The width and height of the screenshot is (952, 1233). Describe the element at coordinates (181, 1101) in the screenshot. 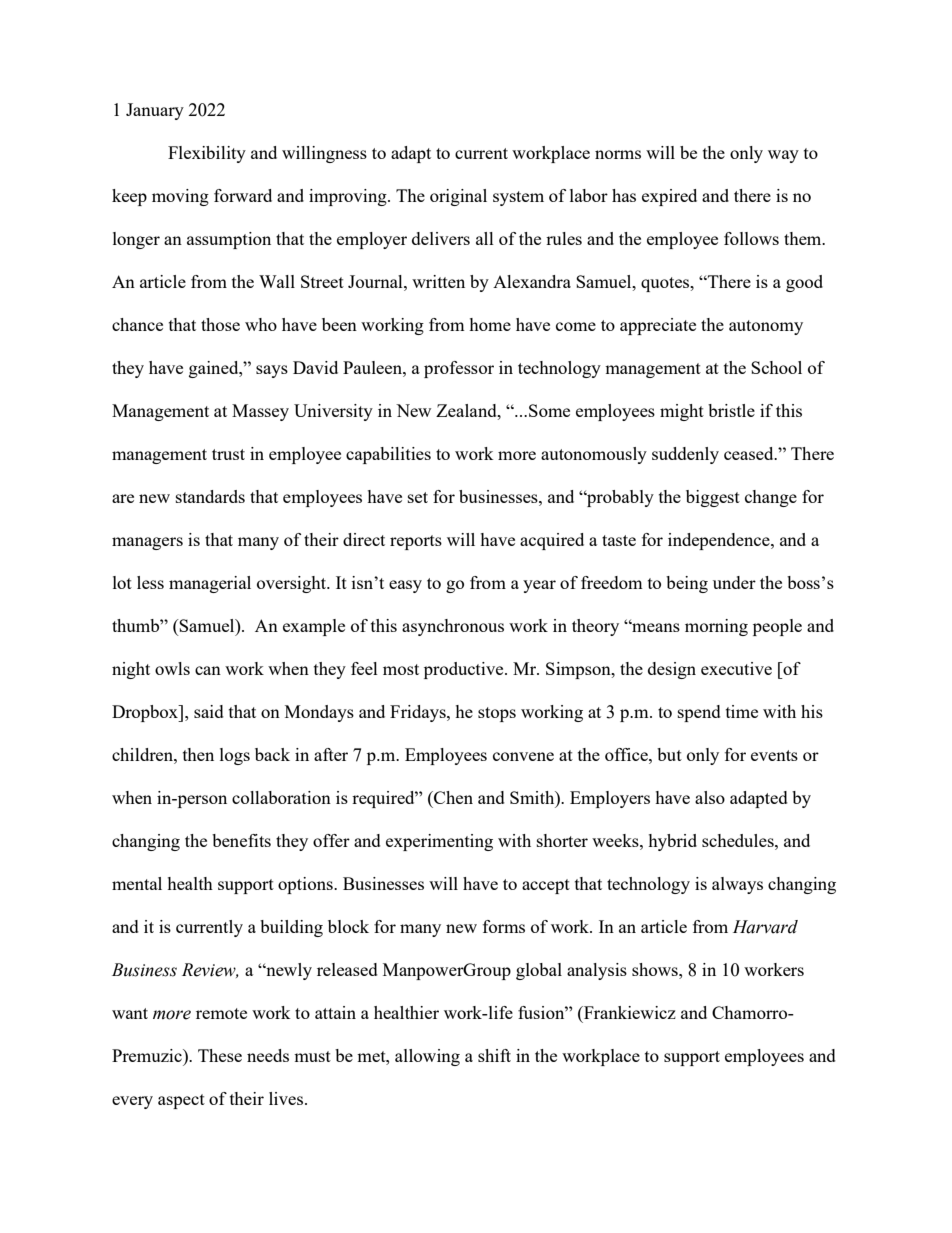

I see `aspect` at that location.
